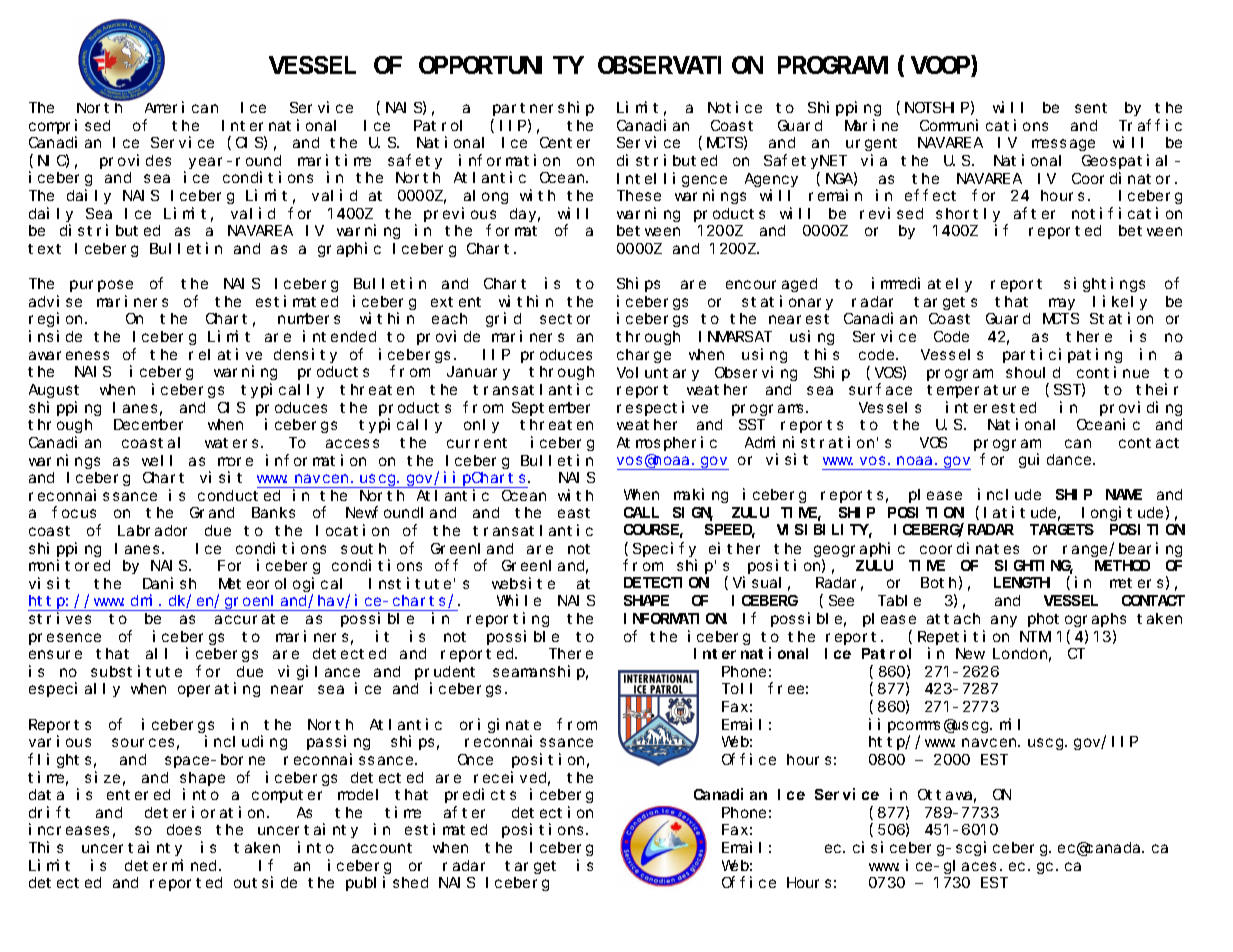 The height and width of the screenshot is (952, 1233). Describe the element at coordinates (963, 637) in the screenshot. I see `Repetition` at that location.
